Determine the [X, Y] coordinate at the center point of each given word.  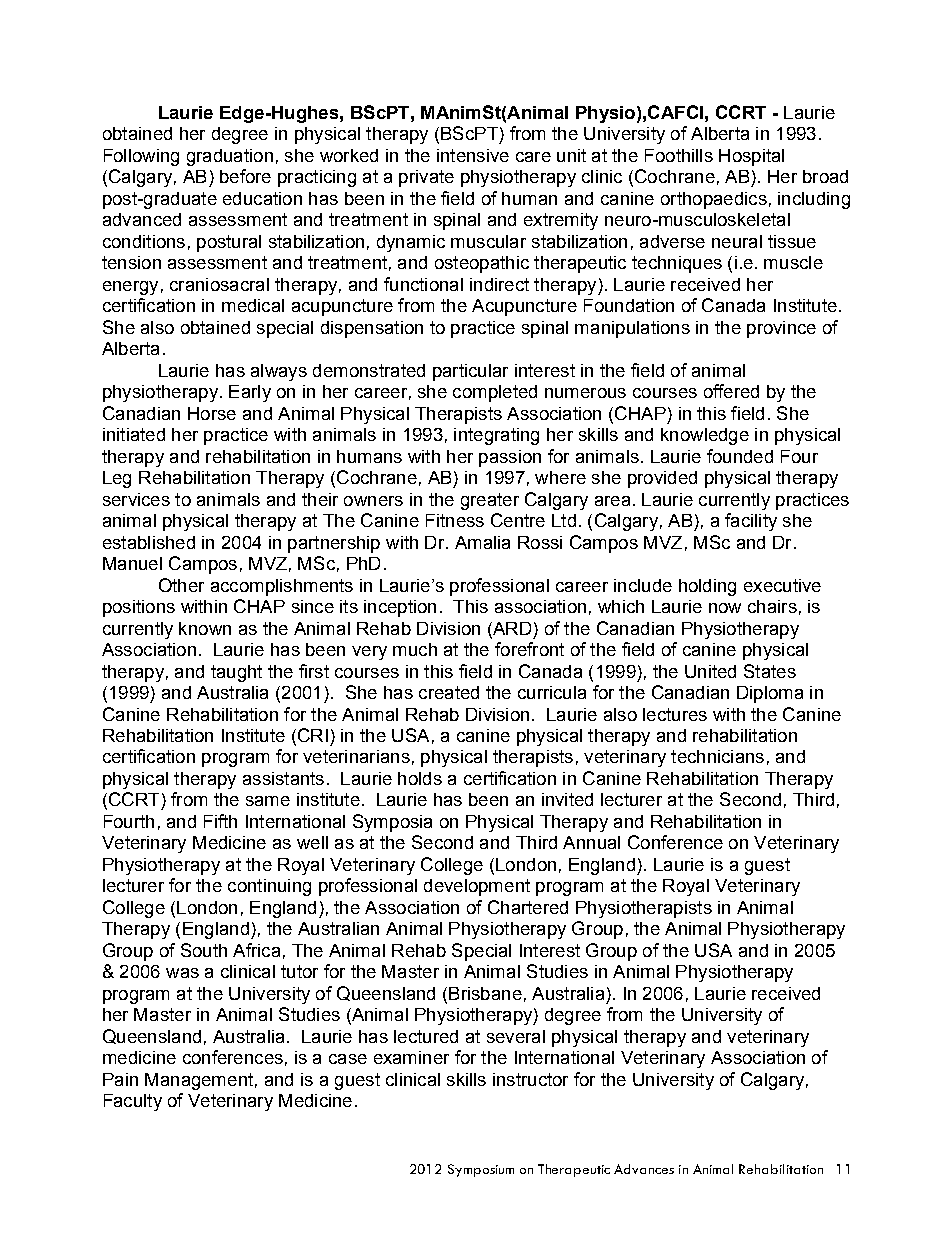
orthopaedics [714, 200]
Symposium [481, 1170]
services [136, 499]
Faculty [133, 1102]
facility [751, 522]
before [245, 176]
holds [420, 778]
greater [490, 501]
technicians [717, 756]
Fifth [220, 821]
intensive [473, 155]
